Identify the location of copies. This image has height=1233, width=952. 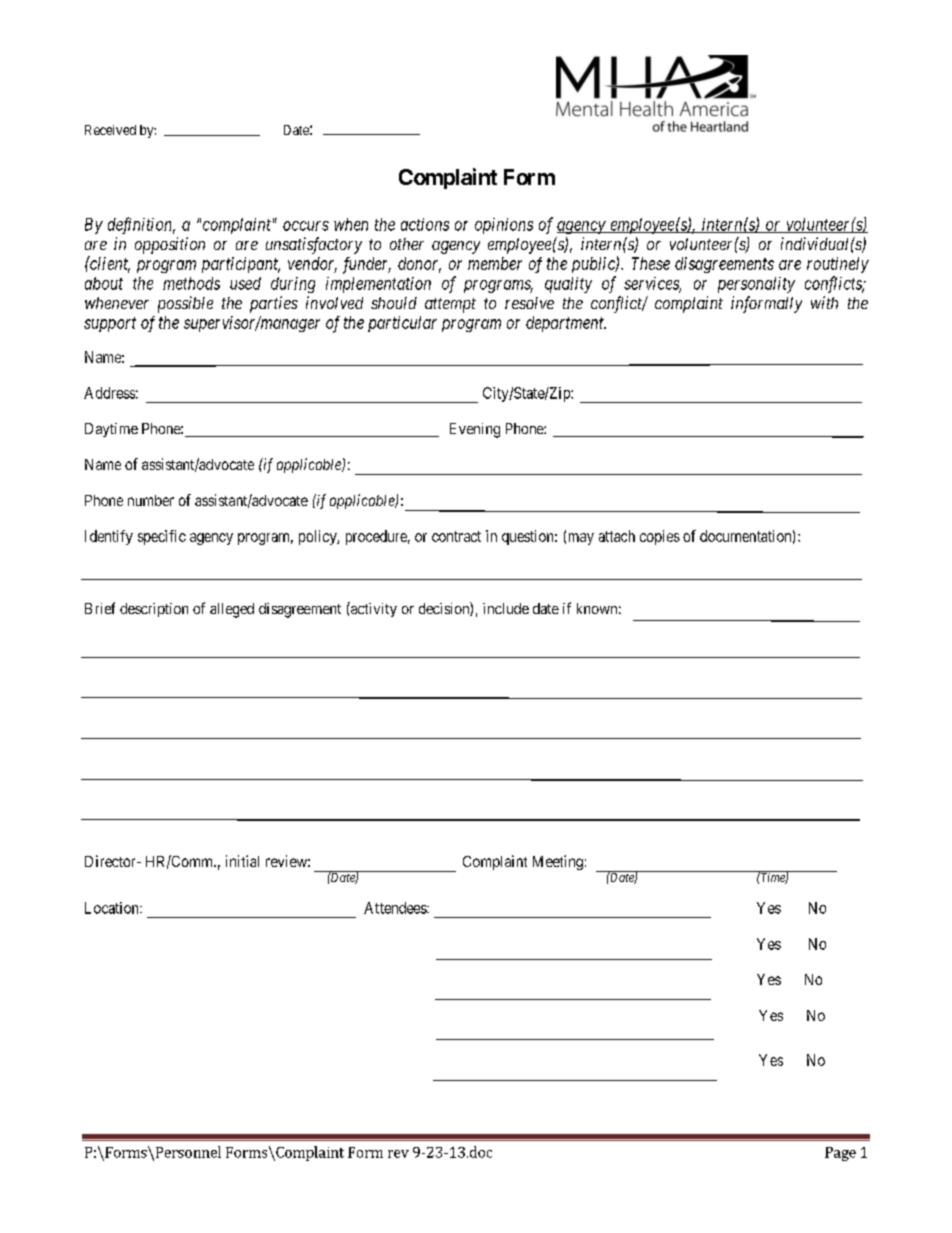
(660, 537).
